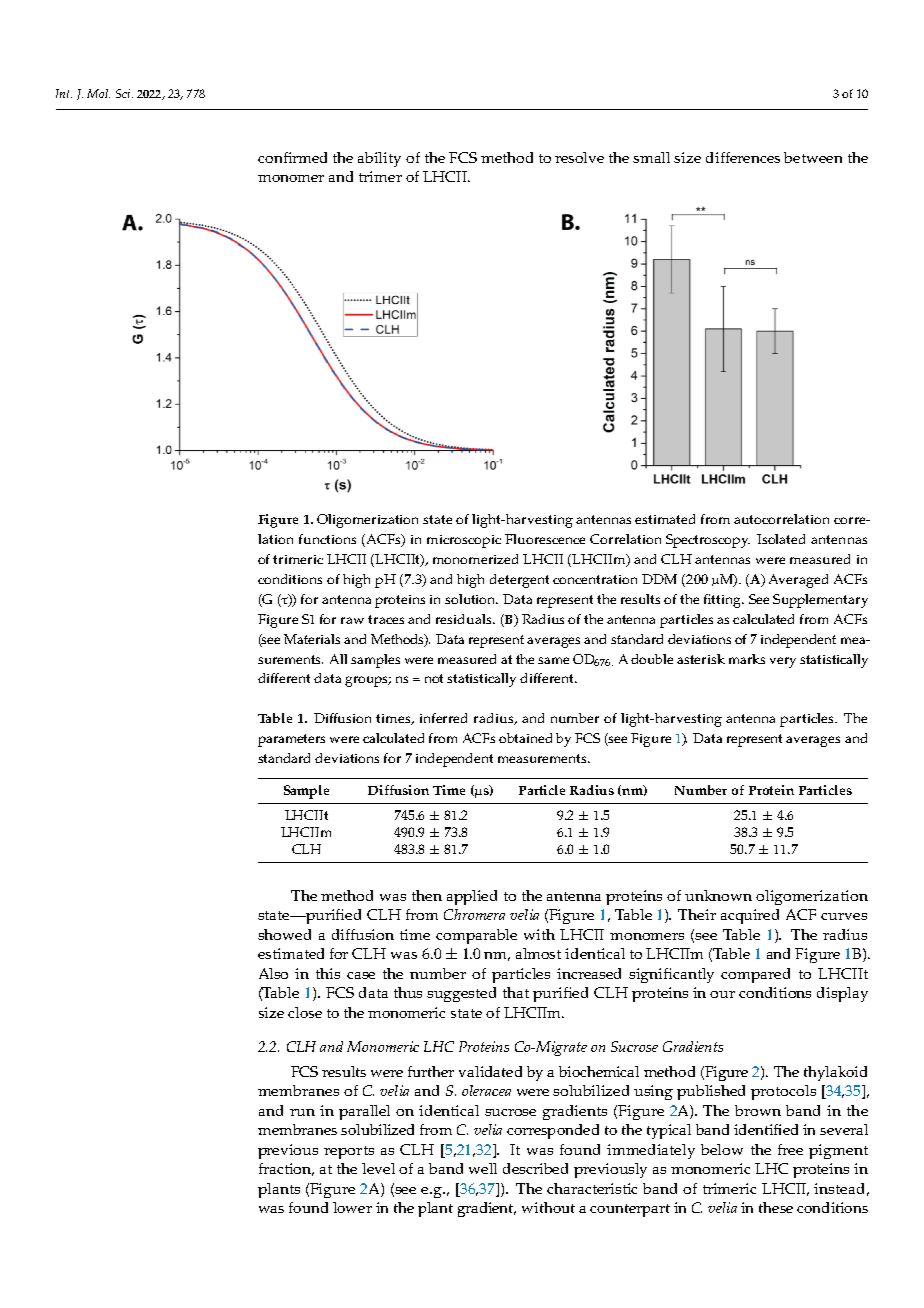 The image size is (924, 1308). Describe the element at coordinates (483, 1168) in the document. I see `well` at that location.
